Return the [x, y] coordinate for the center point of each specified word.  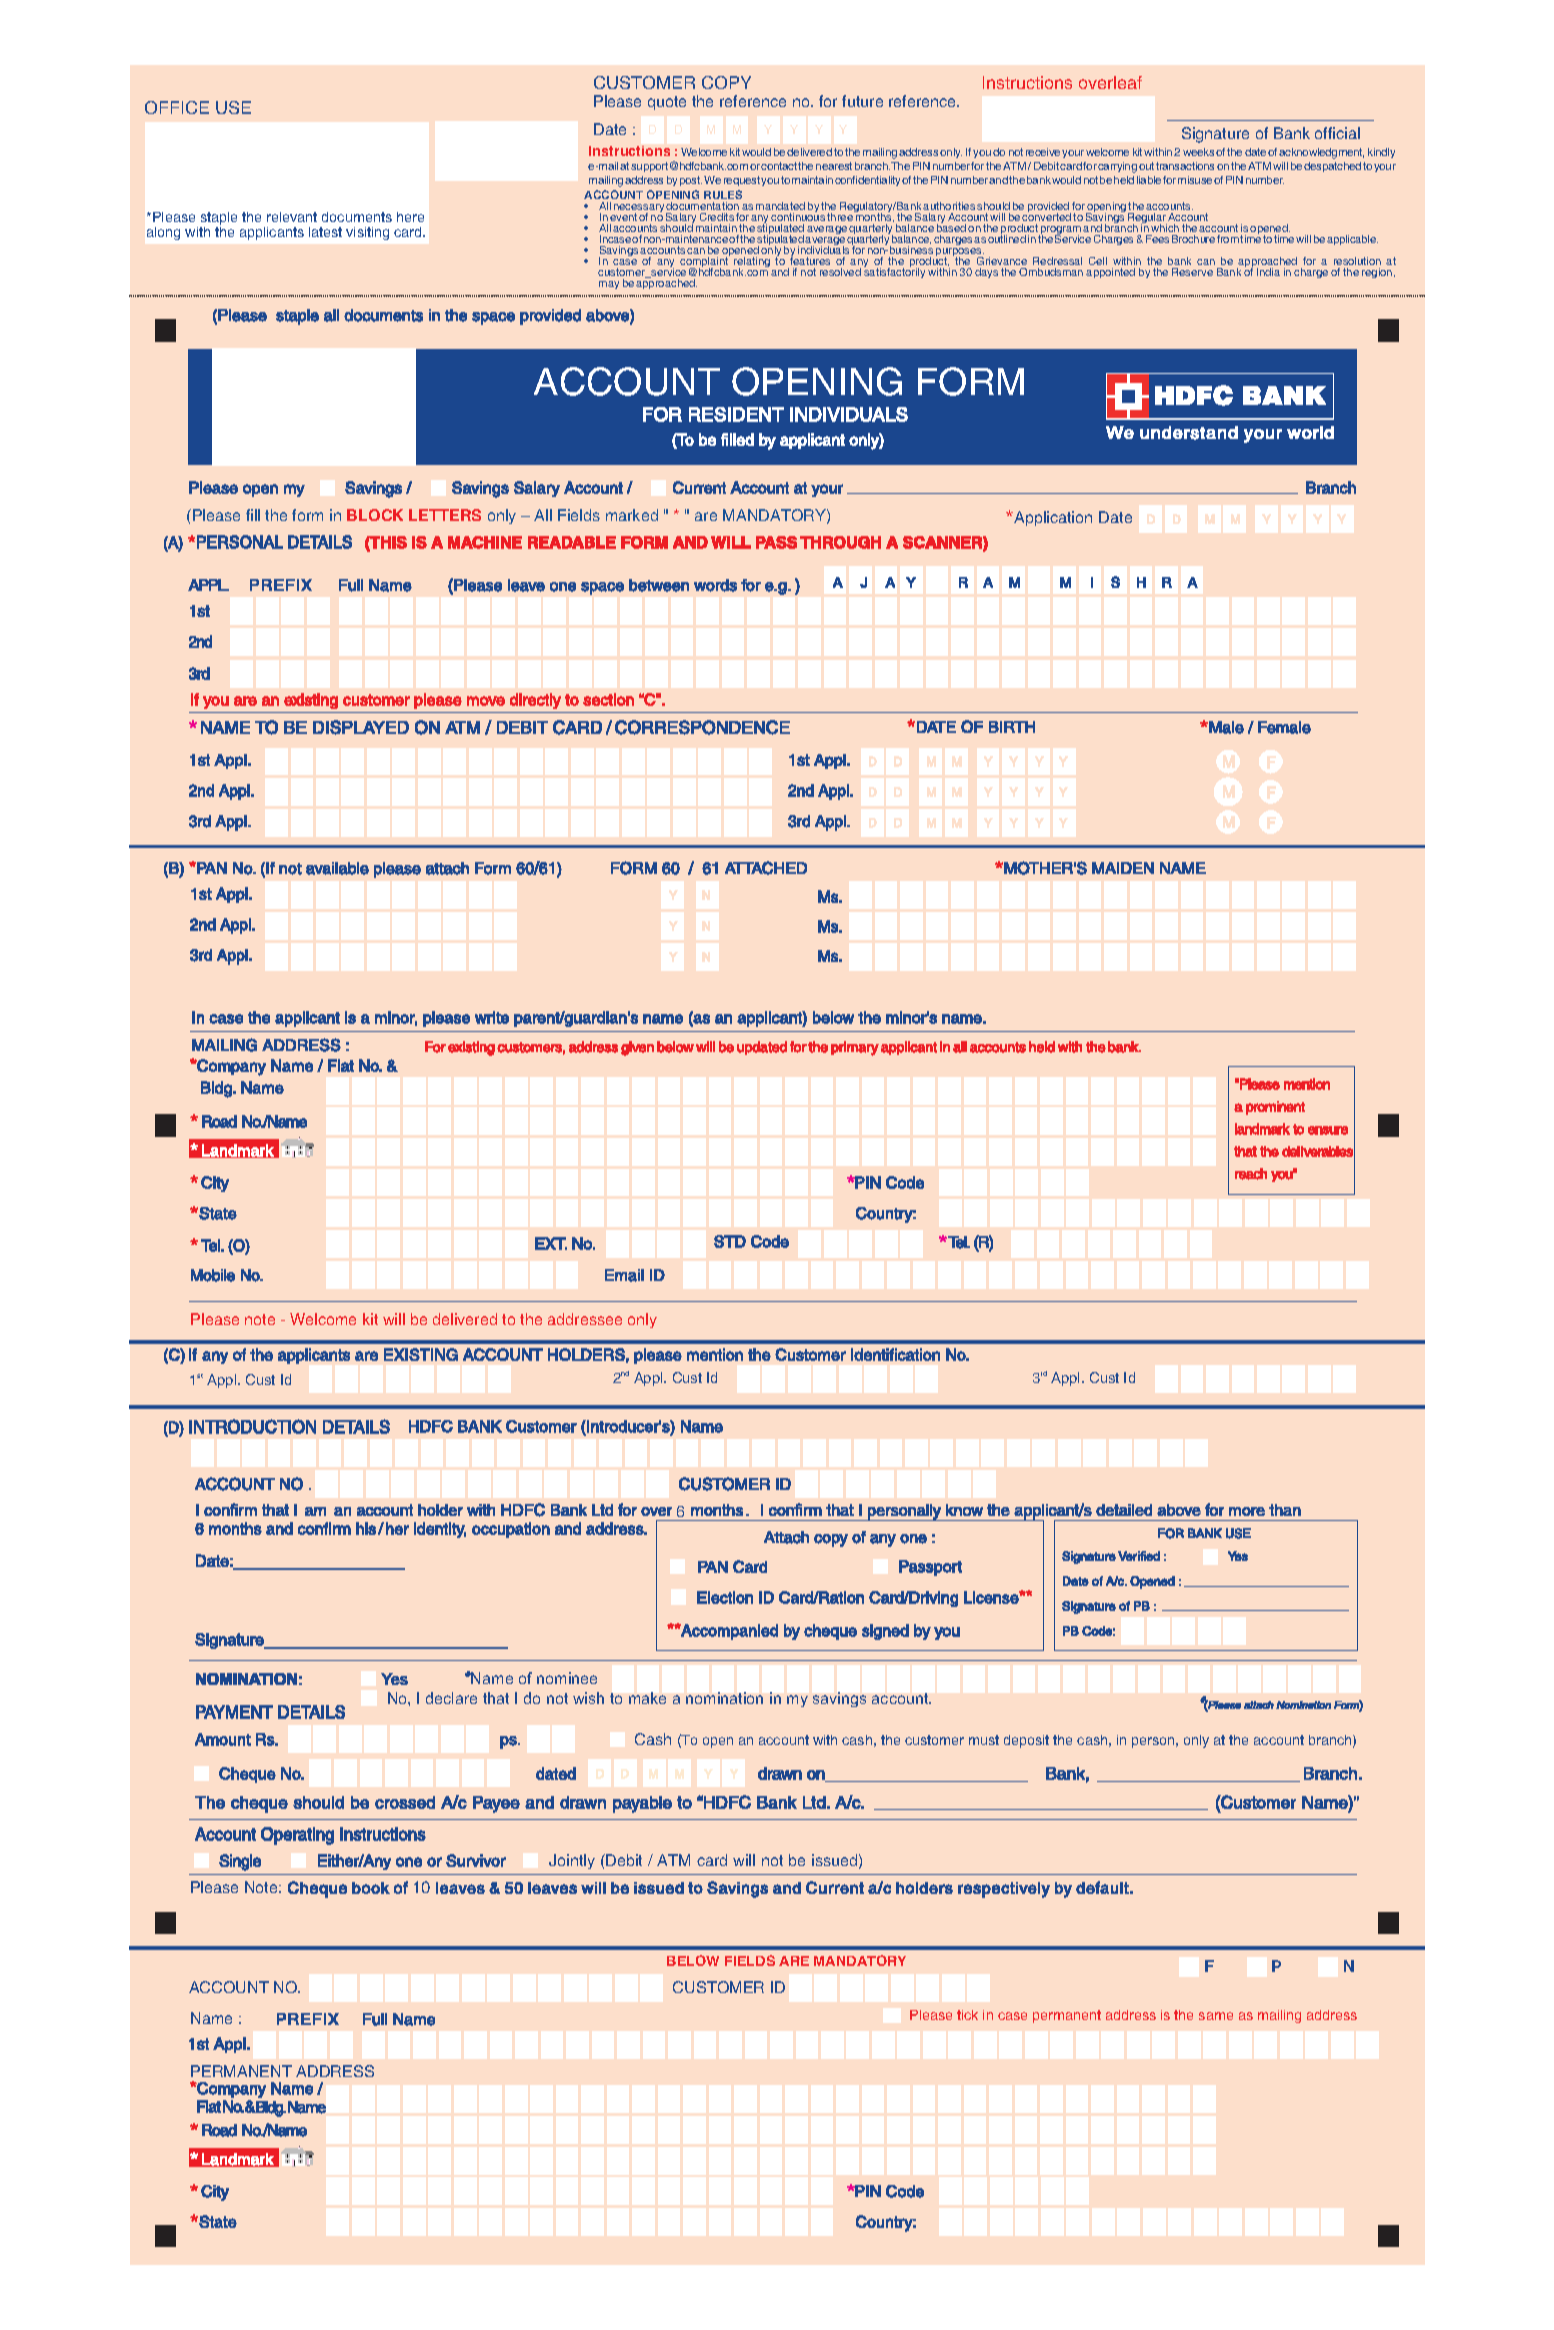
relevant [292, 217]
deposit [1026, 1741]
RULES [723, 194]
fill [253, 515]
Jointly [572, 1861]
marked [632, 515]
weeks [1198, 152]
